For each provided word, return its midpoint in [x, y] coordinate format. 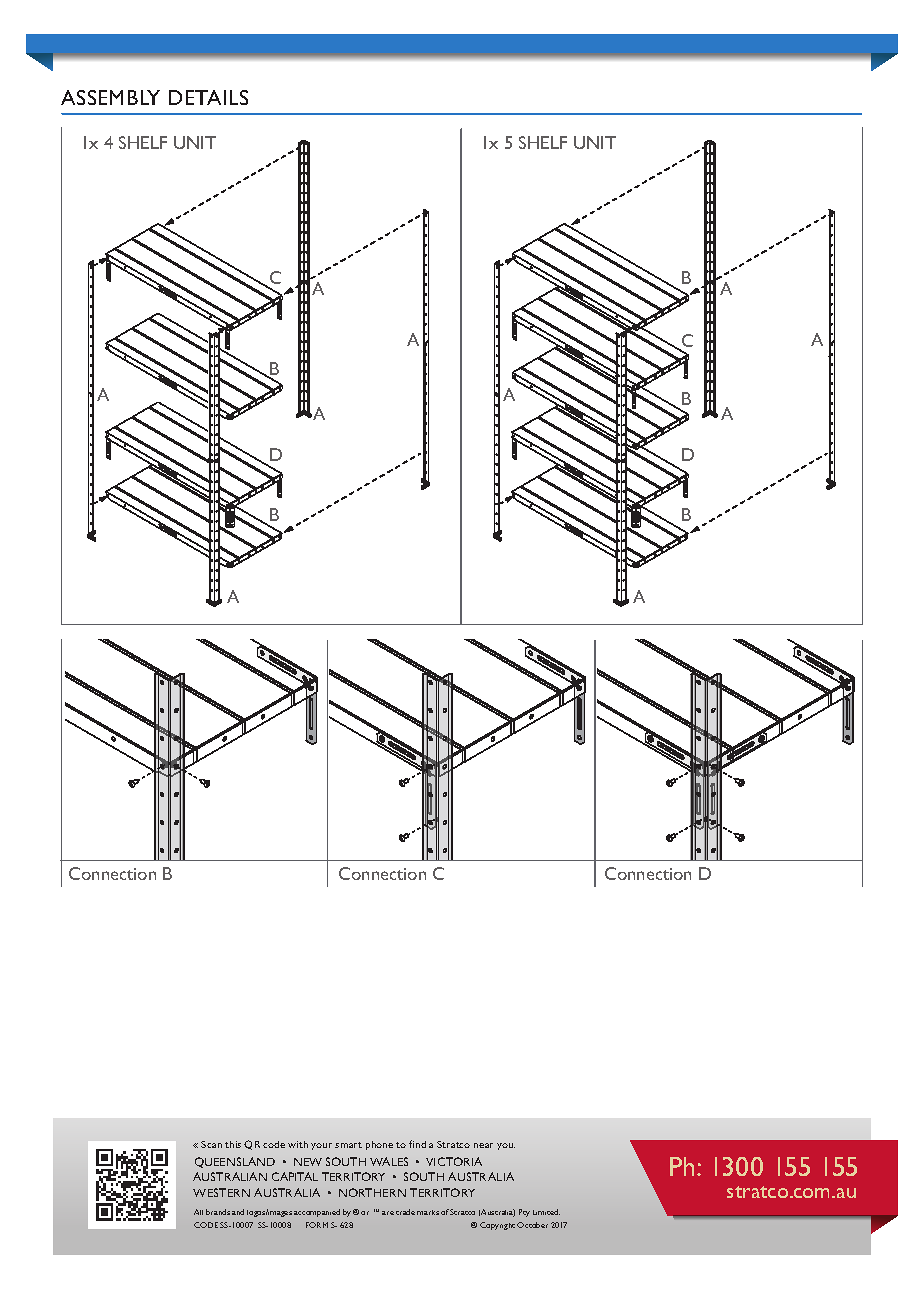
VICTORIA [454, 1161]
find [417, 1144]
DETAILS [208, 97]
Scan [211, 1144]
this [233, 1144]
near [483, 1145]
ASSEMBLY [110, 97]
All [198, 1212]
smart [348, 1145]
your [321, 1146]
